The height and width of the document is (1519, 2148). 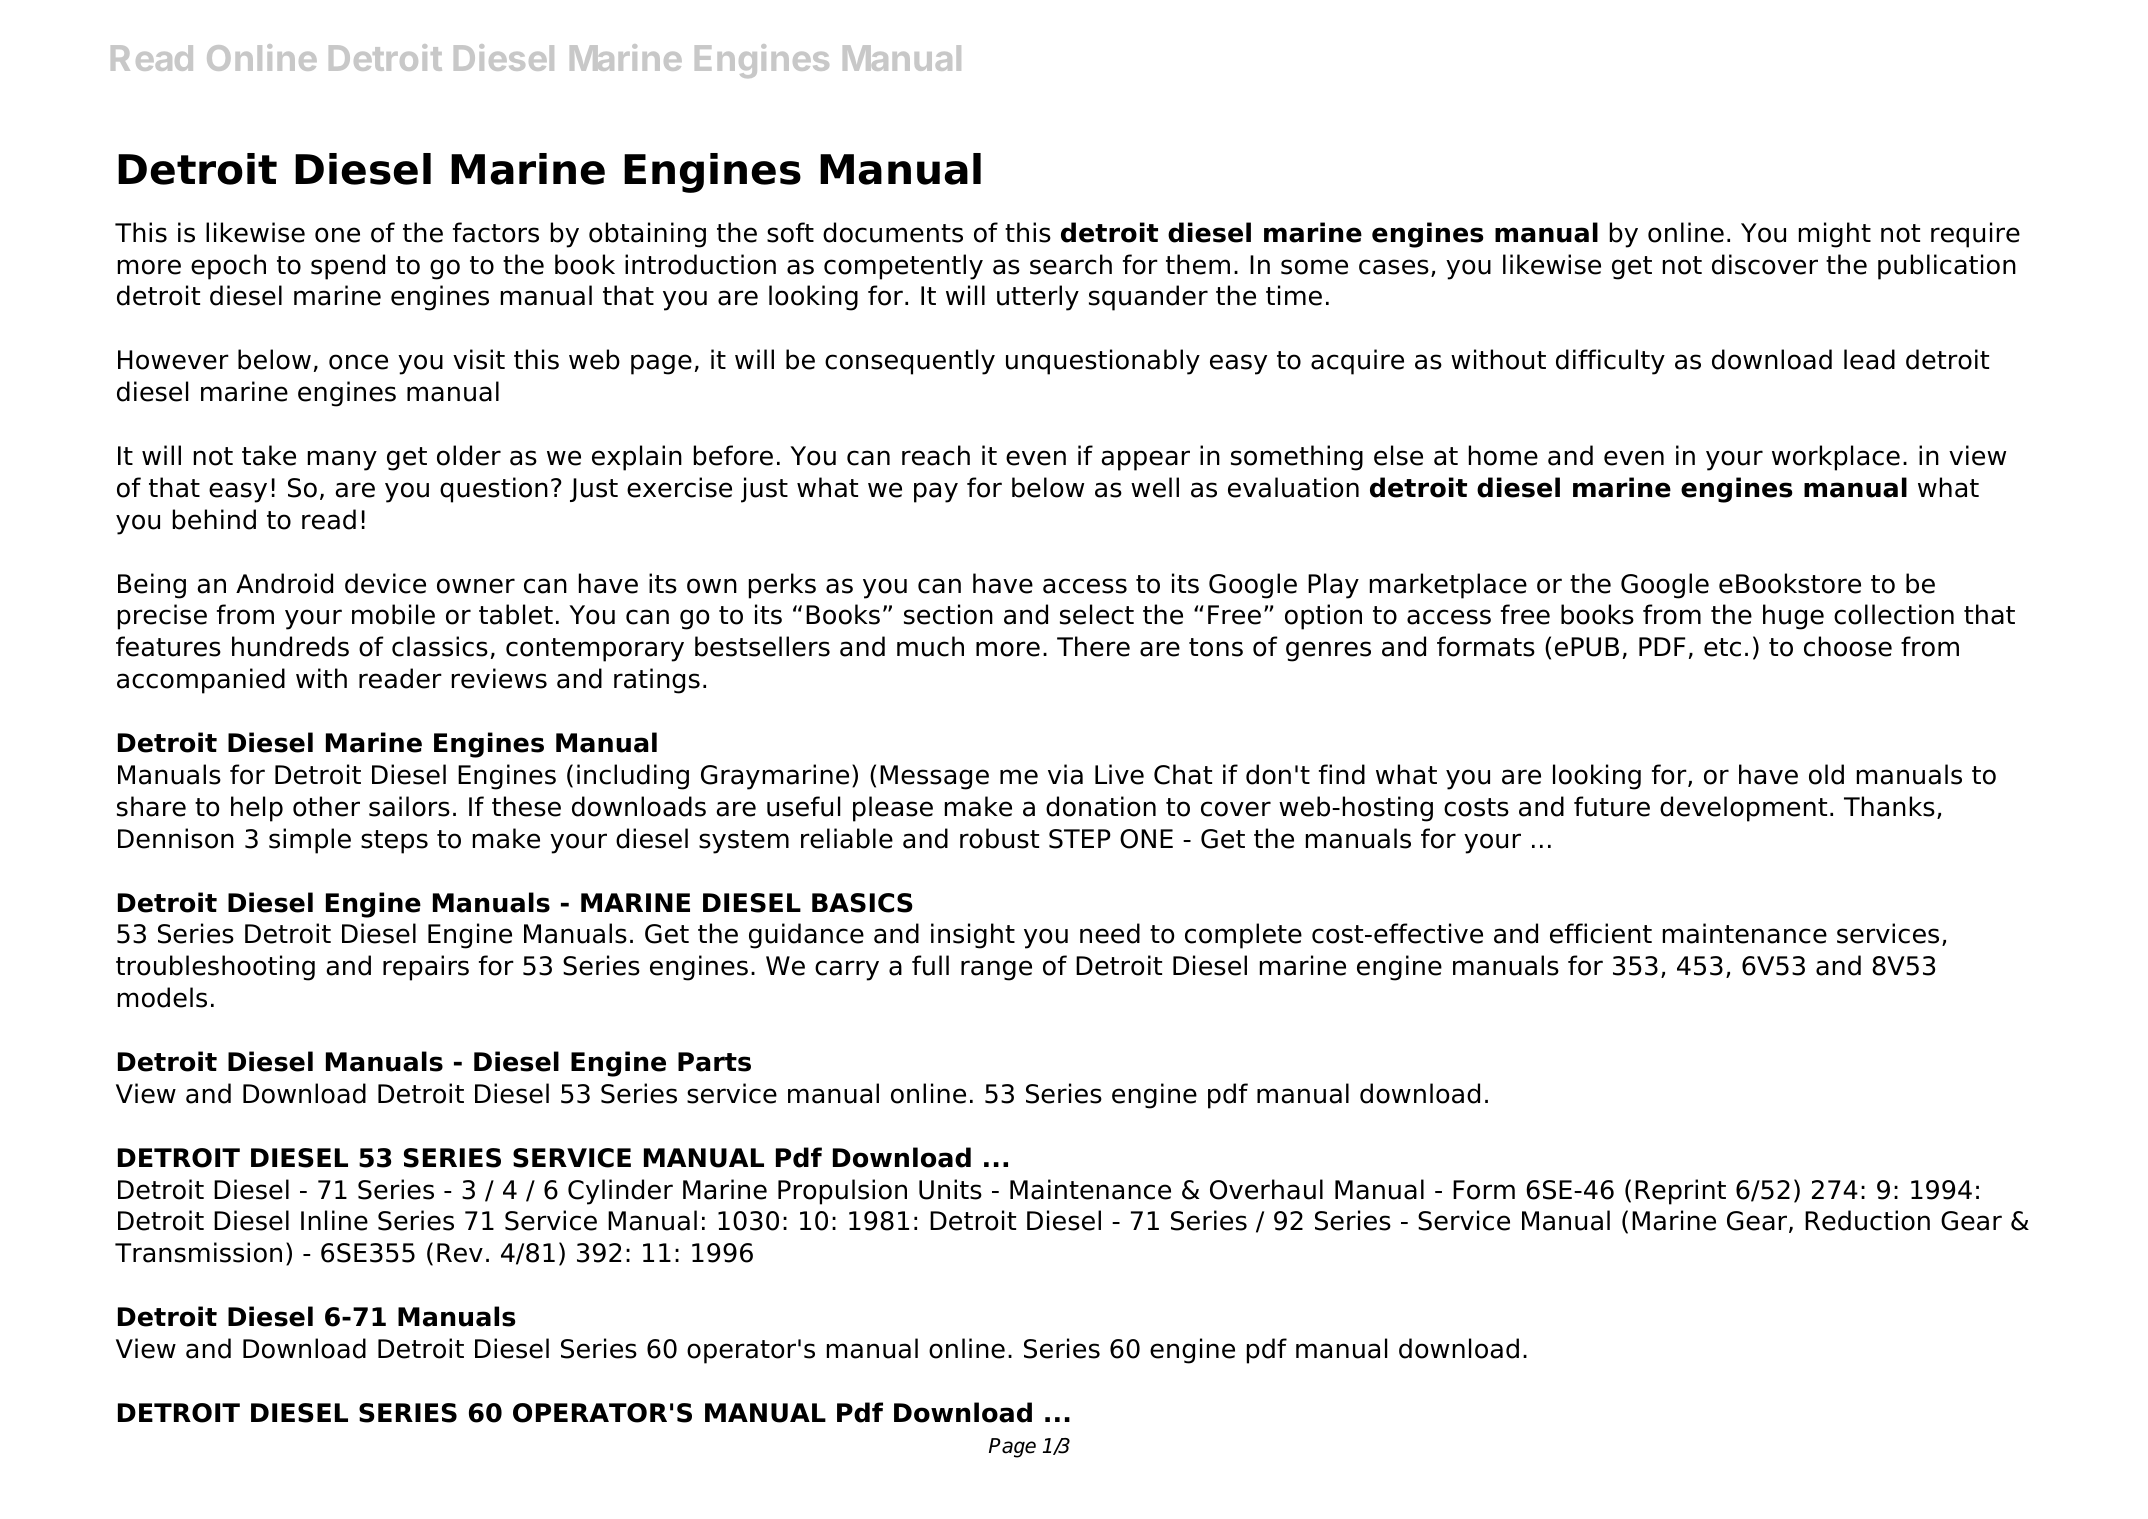 I want to click on development, so click(x=1743, y=809).
